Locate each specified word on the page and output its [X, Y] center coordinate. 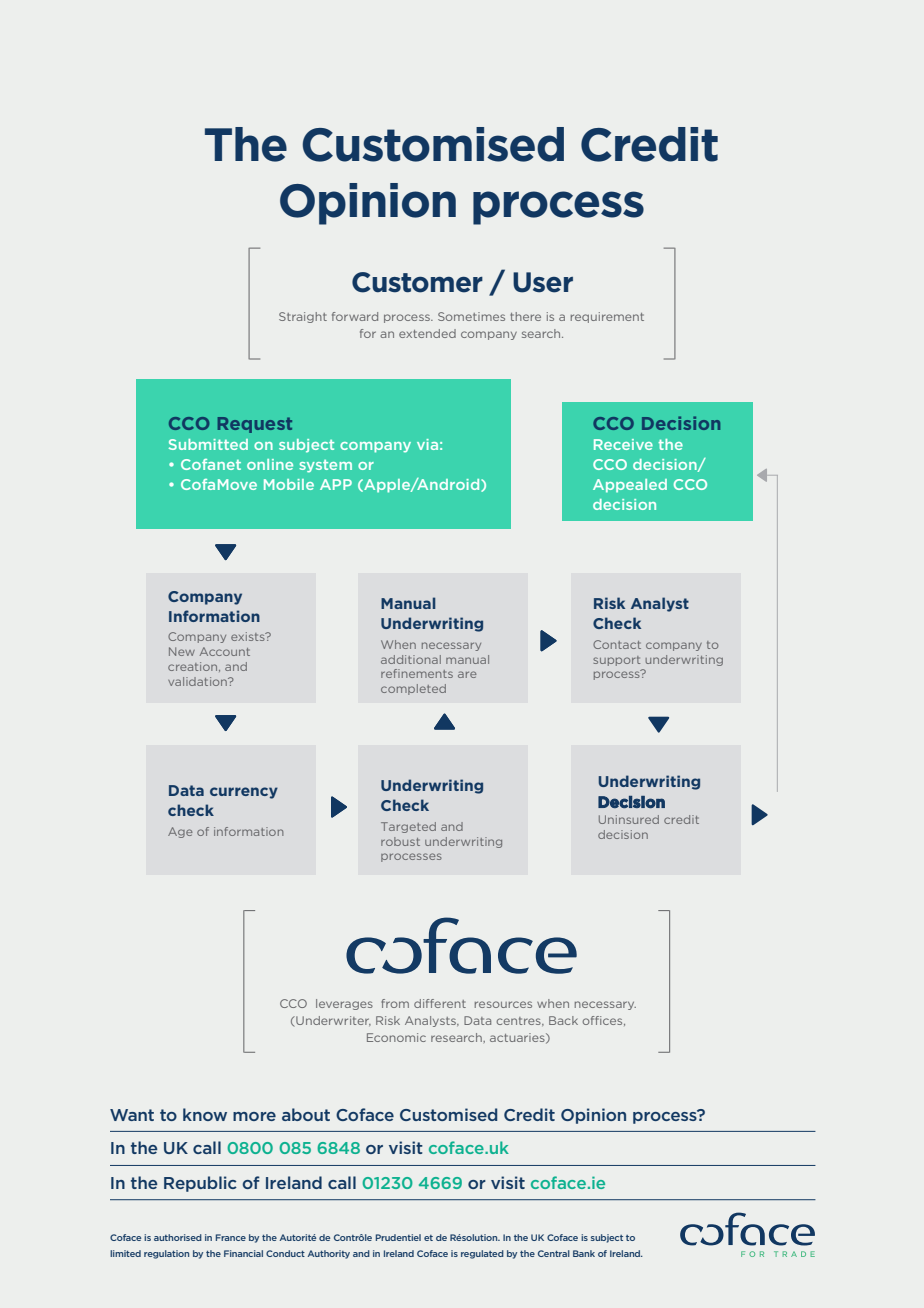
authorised [178, 1237]
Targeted [408, 827]
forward [355, 316]
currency [244, 793]
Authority [329, 1254]
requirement [607, 317]
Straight [303, 317]
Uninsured [629, 819]
